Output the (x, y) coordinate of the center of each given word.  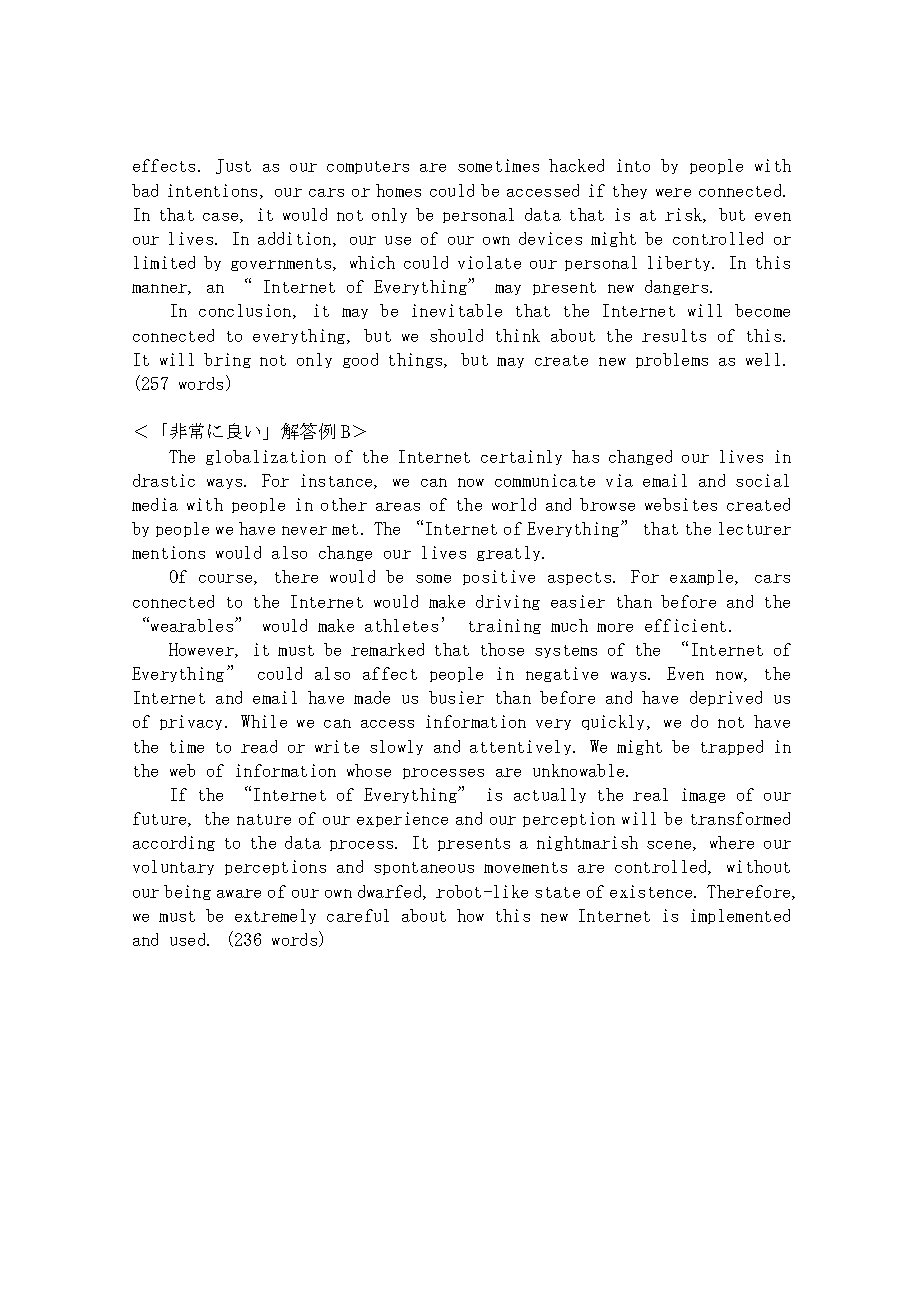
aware (239, 893)
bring (227, 360)
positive (499, 577)
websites (681, 504)
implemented (740, 916)
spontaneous (424, 868)
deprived (726, 698)
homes (398, 190)
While (264, 721)
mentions (168, 552)
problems (672, 360)
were (673, 192)
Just (233, 166)
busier (456, 697)
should (456, 335)
